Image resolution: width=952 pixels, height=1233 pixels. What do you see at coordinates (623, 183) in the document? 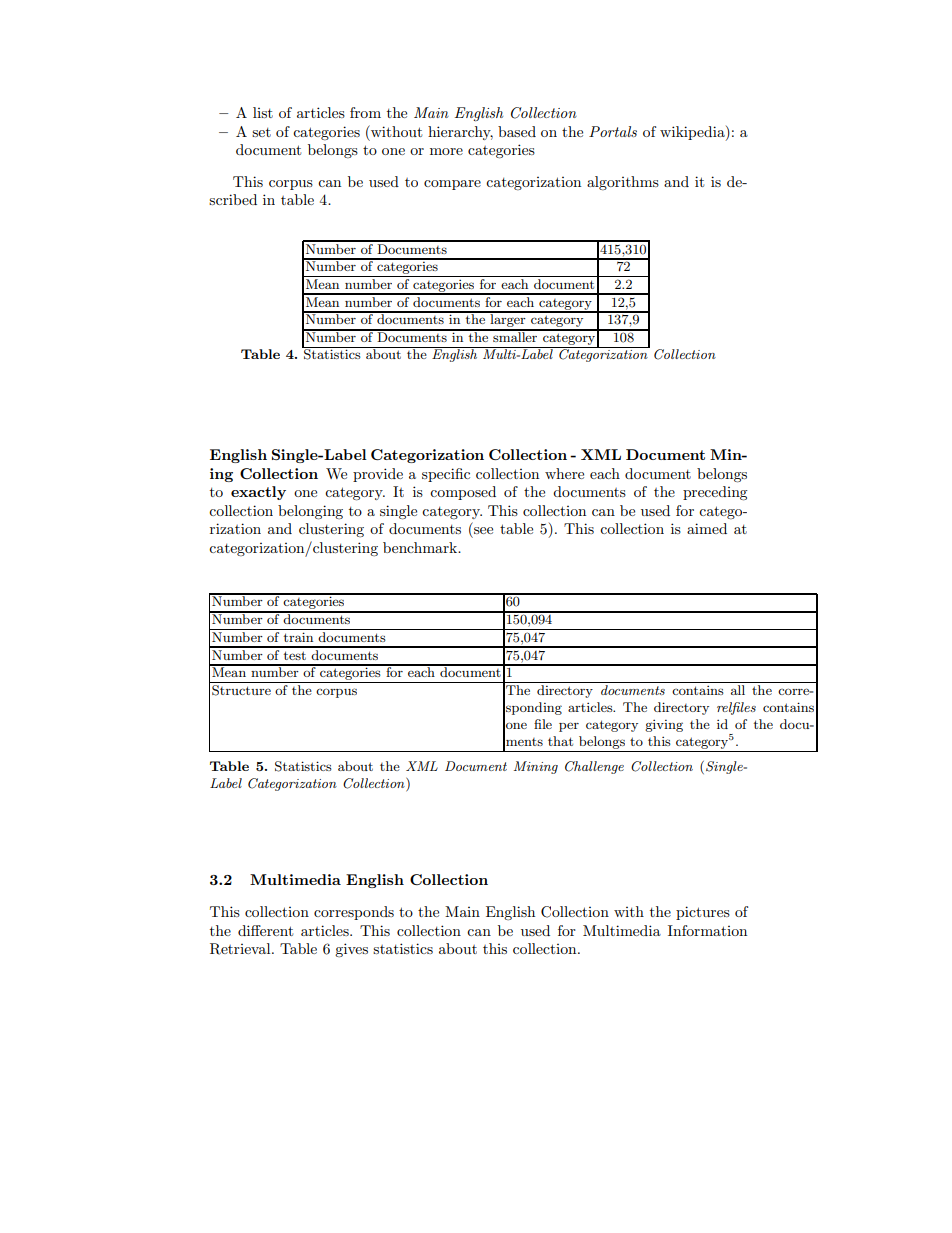
I see `algorithms` at bounding box center [623, 183].
